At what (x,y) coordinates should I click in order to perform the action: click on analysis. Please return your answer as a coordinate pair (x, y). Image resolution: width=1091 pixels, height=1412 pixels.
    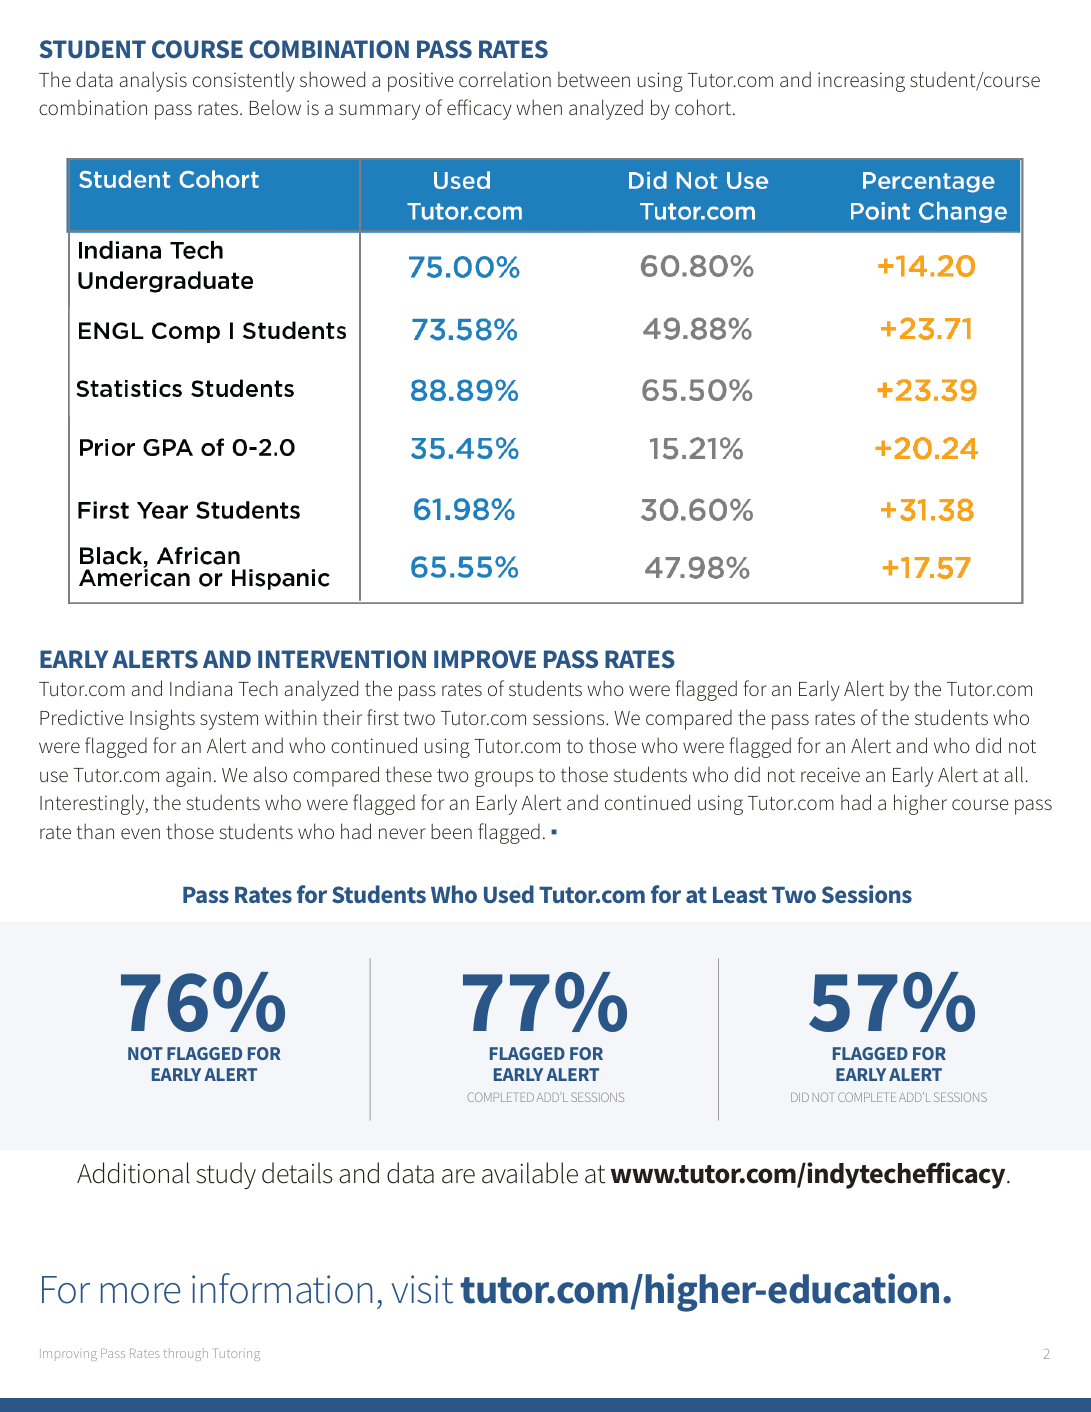
    Looking at the image, I should click on (153, 81).
